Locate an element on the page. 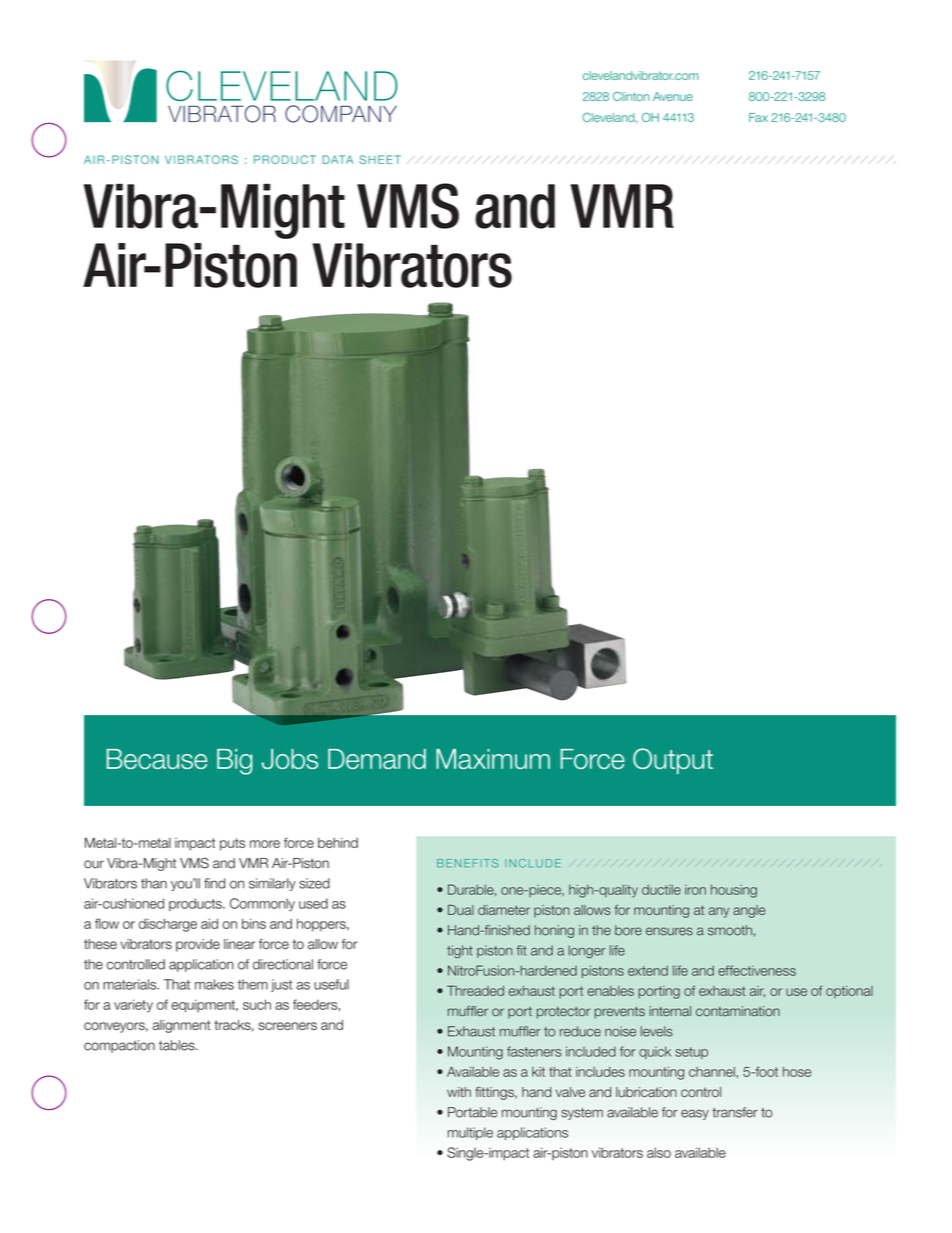 This document has width=952, height=1233. Maximum is located at coordinates (493, 759).
